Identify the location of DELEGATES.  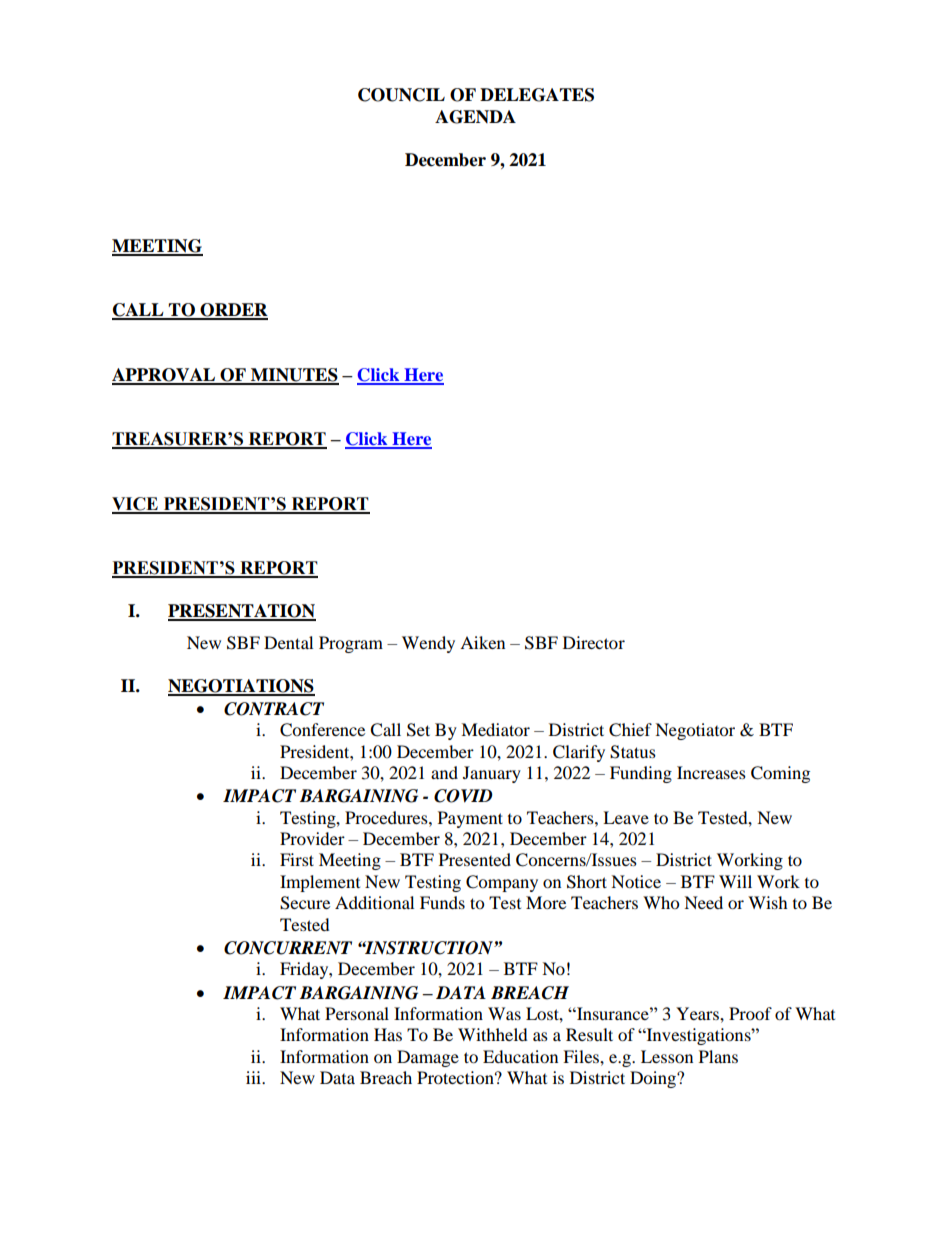
(537, 95).
